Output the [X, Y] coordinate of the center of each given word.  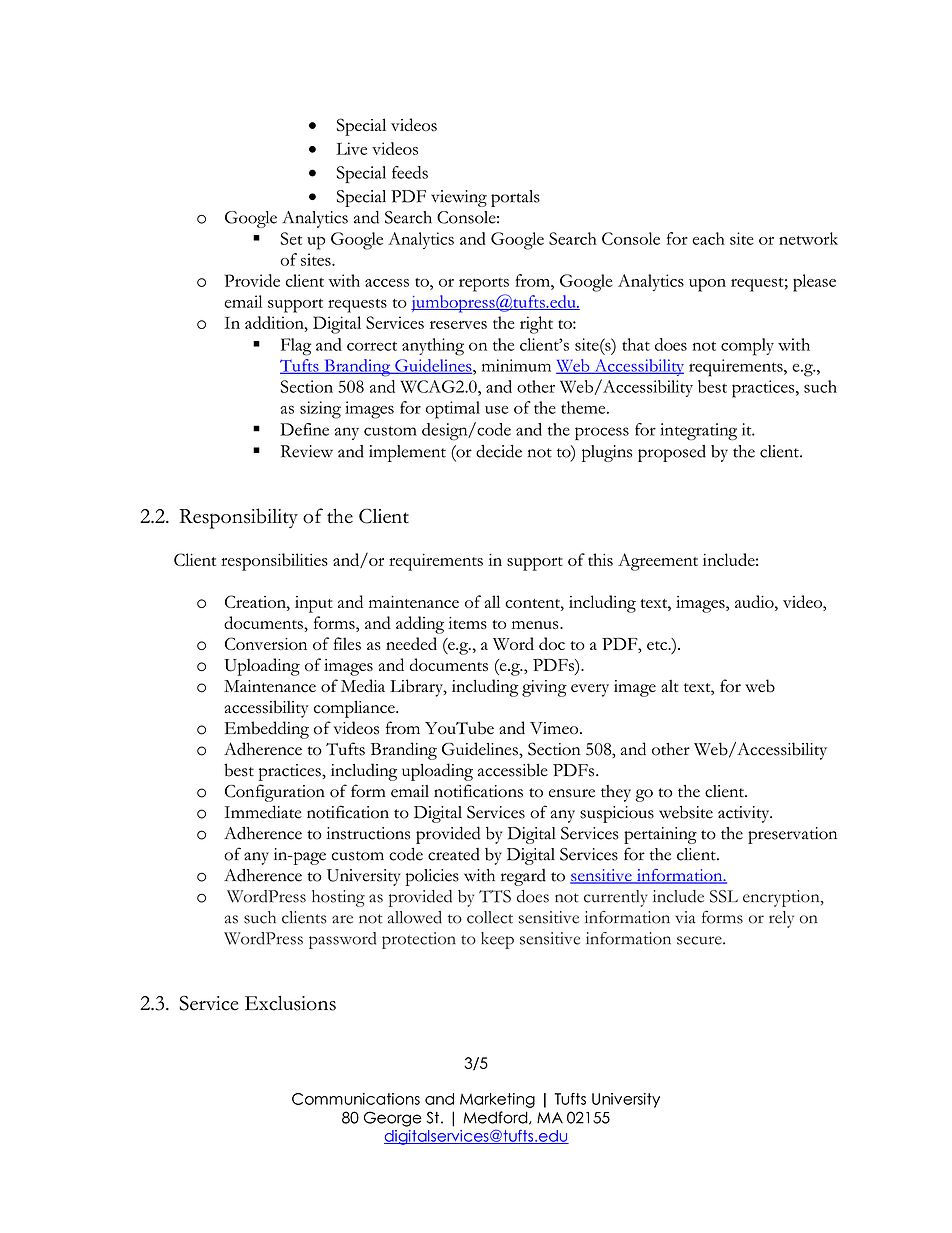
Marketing [497, 1100]
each [708, 238]
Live [351, 148]
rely [781, 919]
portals [515, 198]
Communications [356, 1099]
